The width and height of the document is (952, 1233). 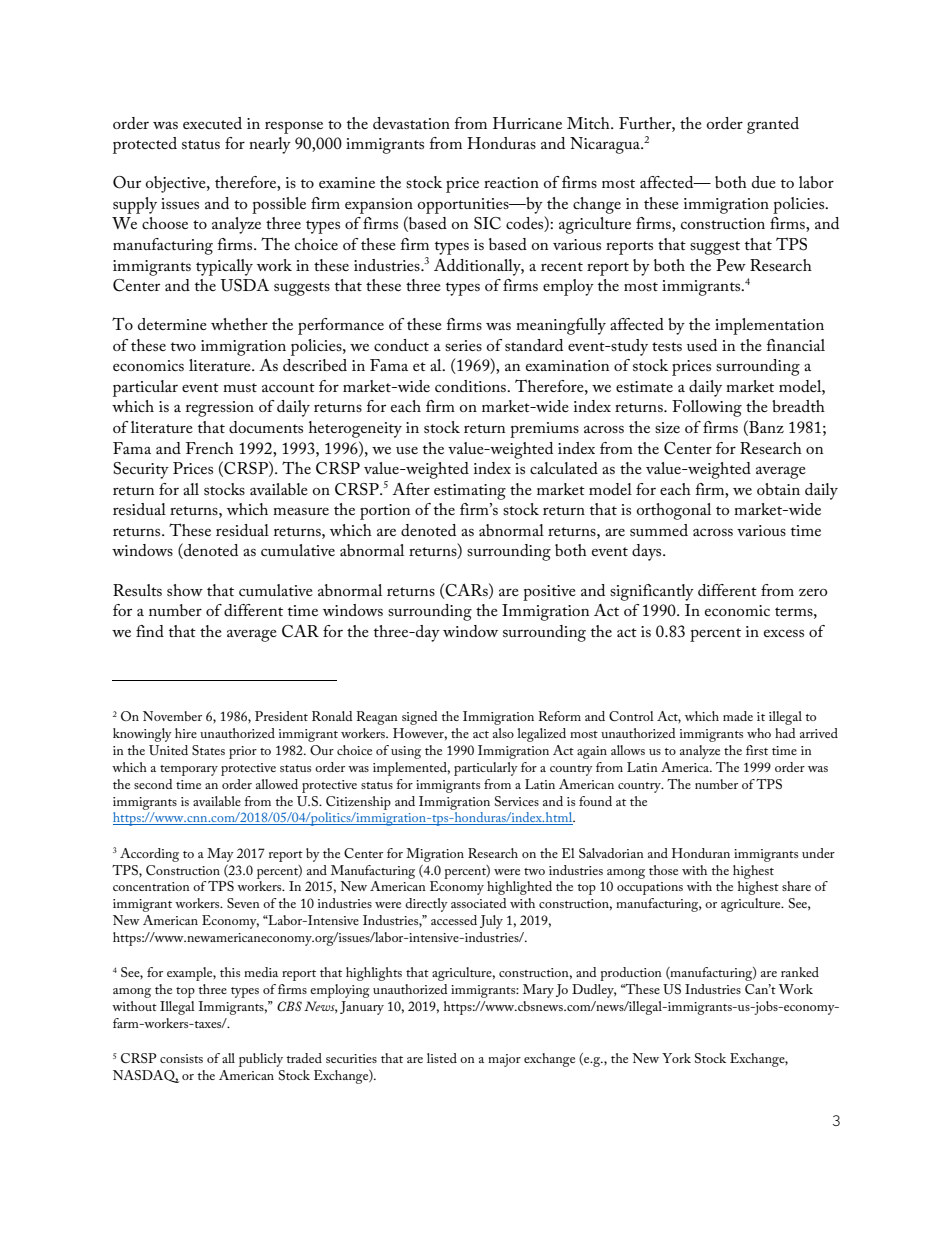 What do you see at coordinates (676, 1058) in the document?
I see `York` at bounding box center [676, 1058].
